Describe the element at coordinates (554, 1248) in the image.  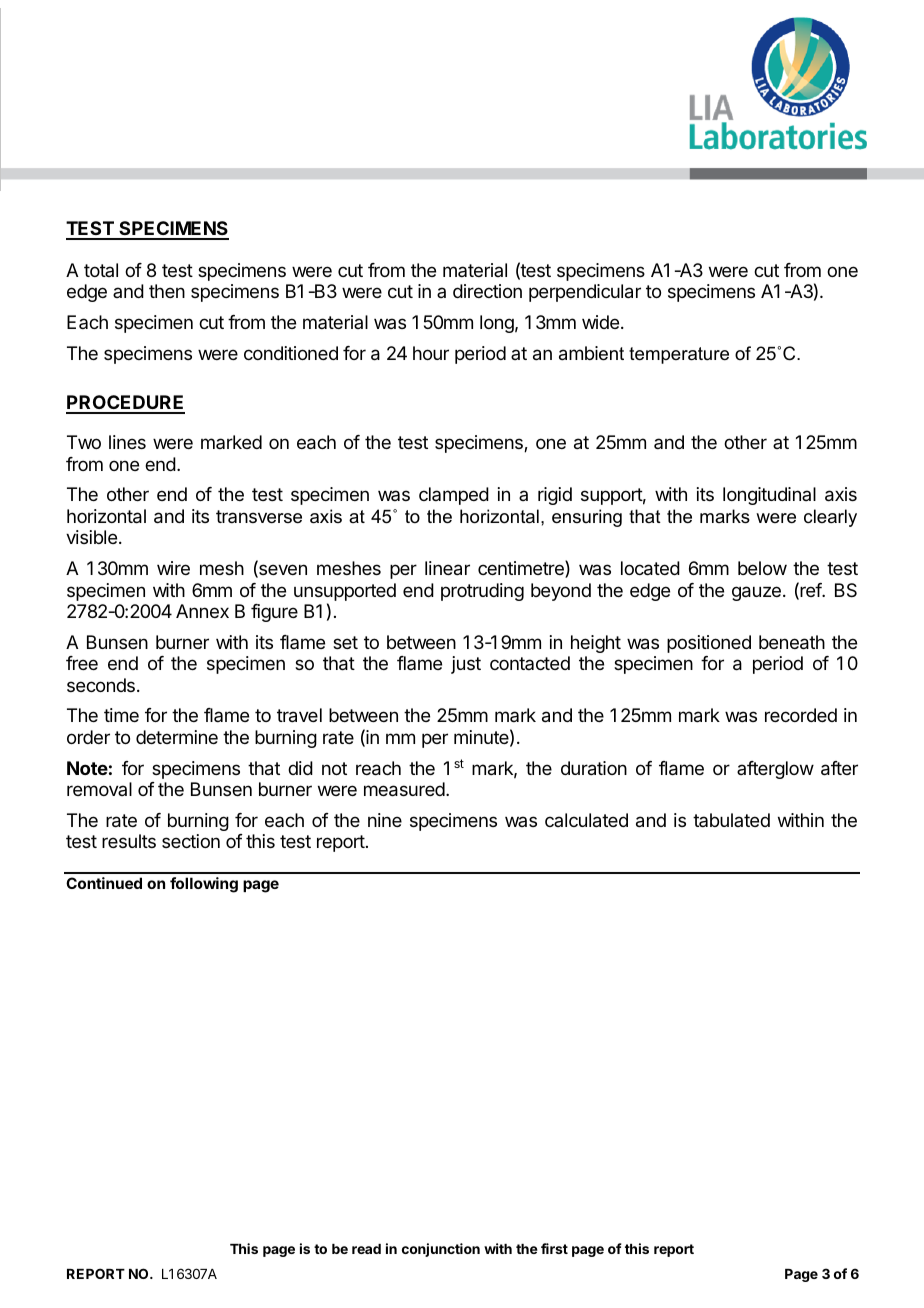
I see `first` at that location.
